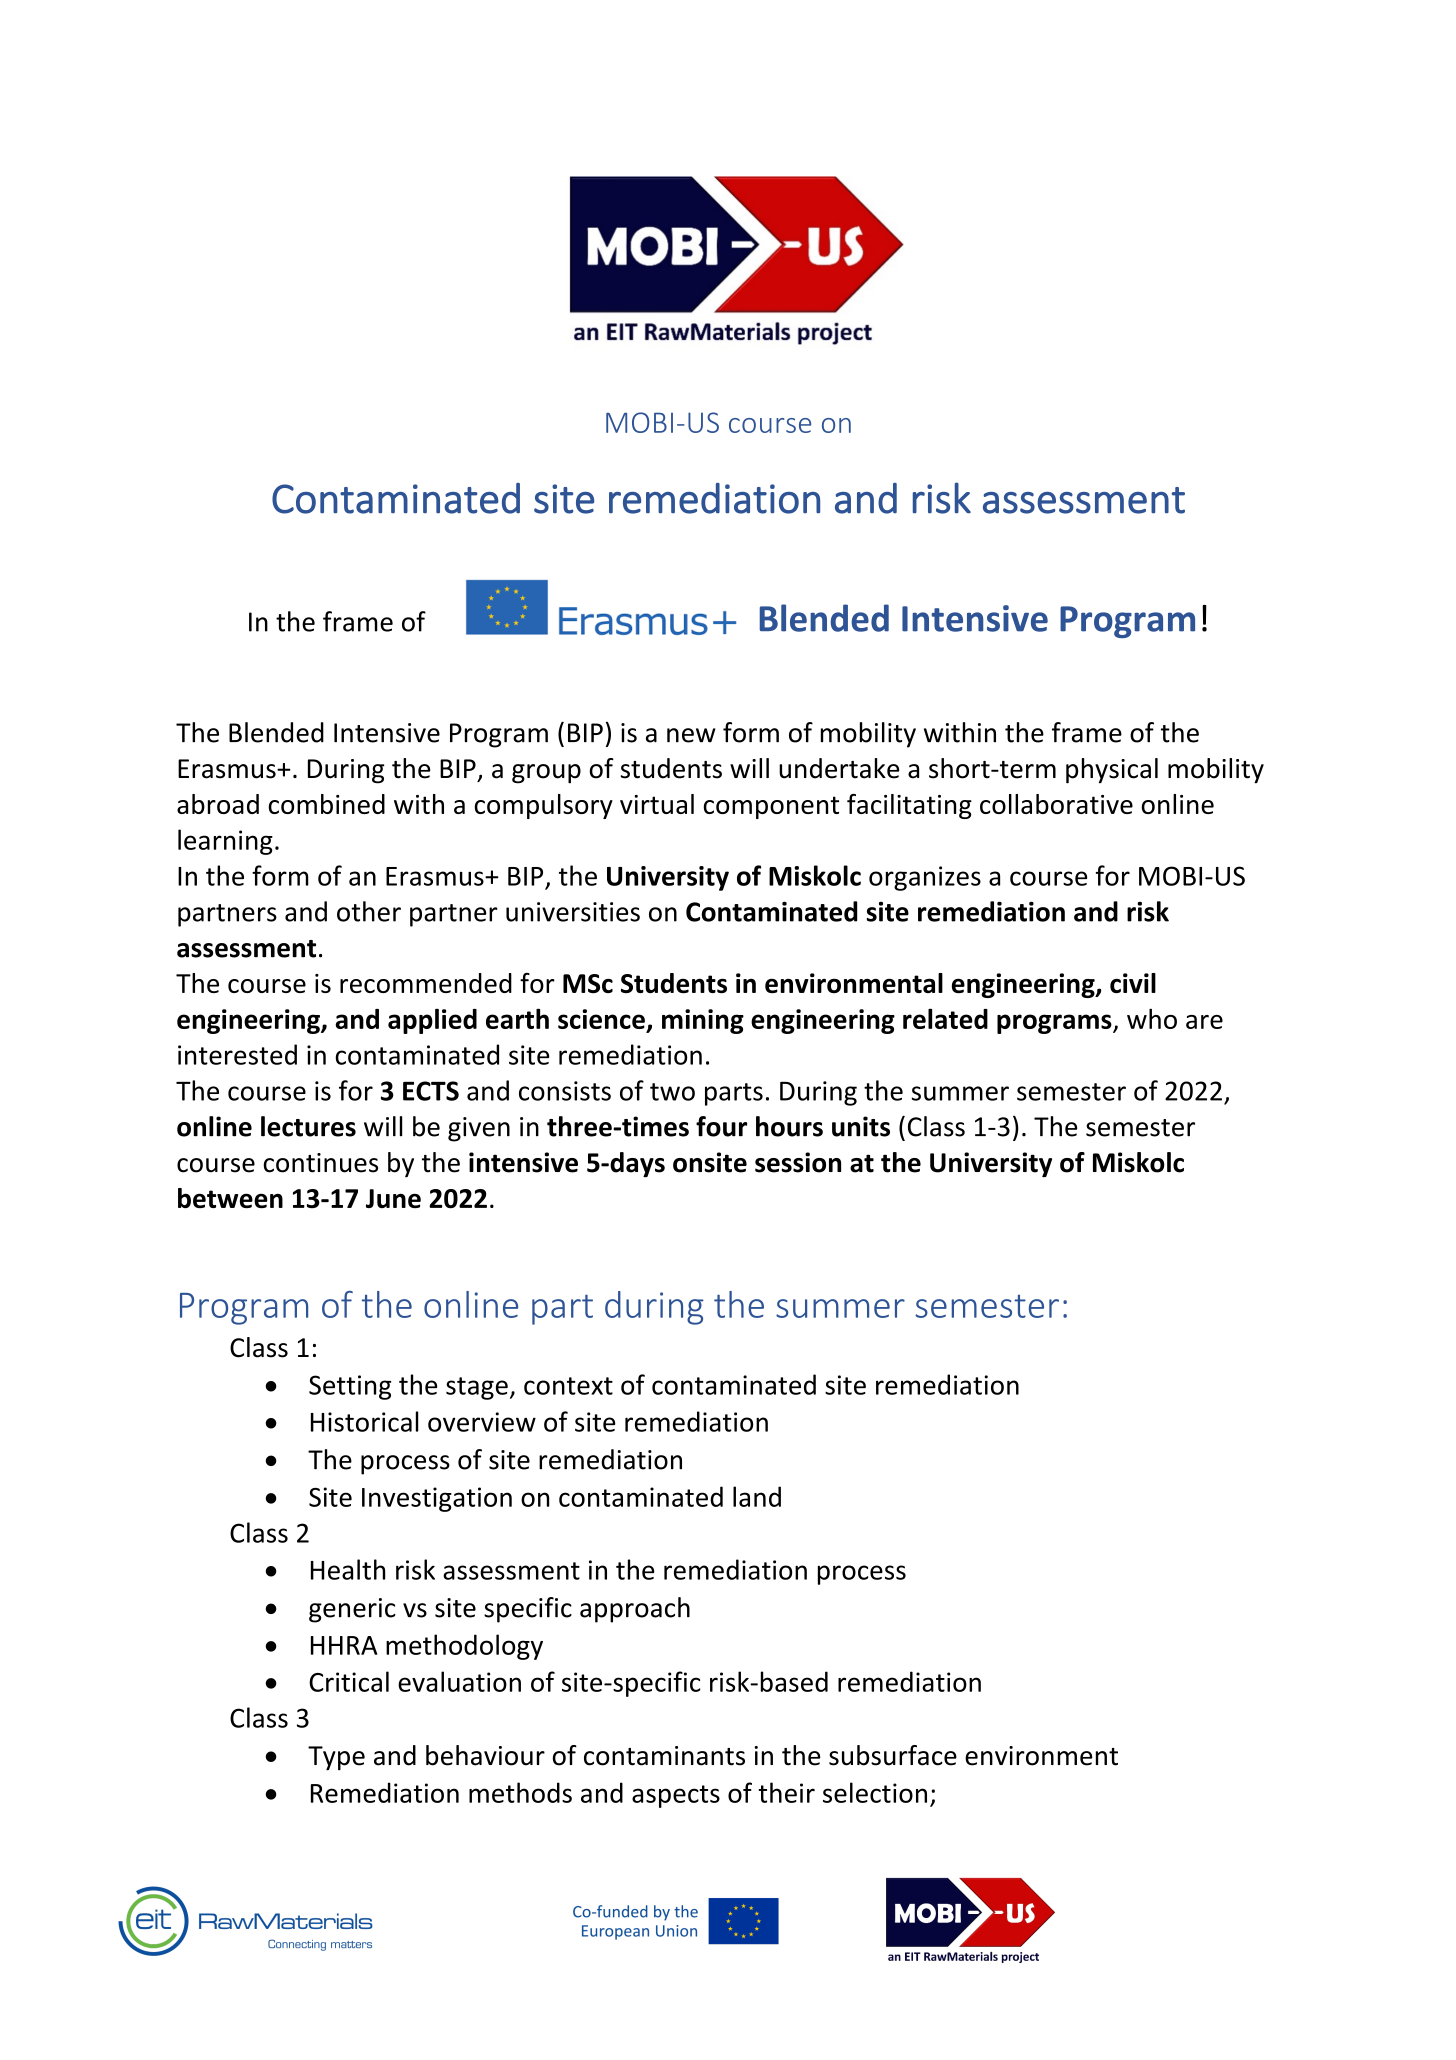 Image resolution: width=1456 pixels, height=2060 pixels. What do you see at coordinates (893, 1755) in the screenshot?
I see `subsurface` at bounding box center [893, 1755].
